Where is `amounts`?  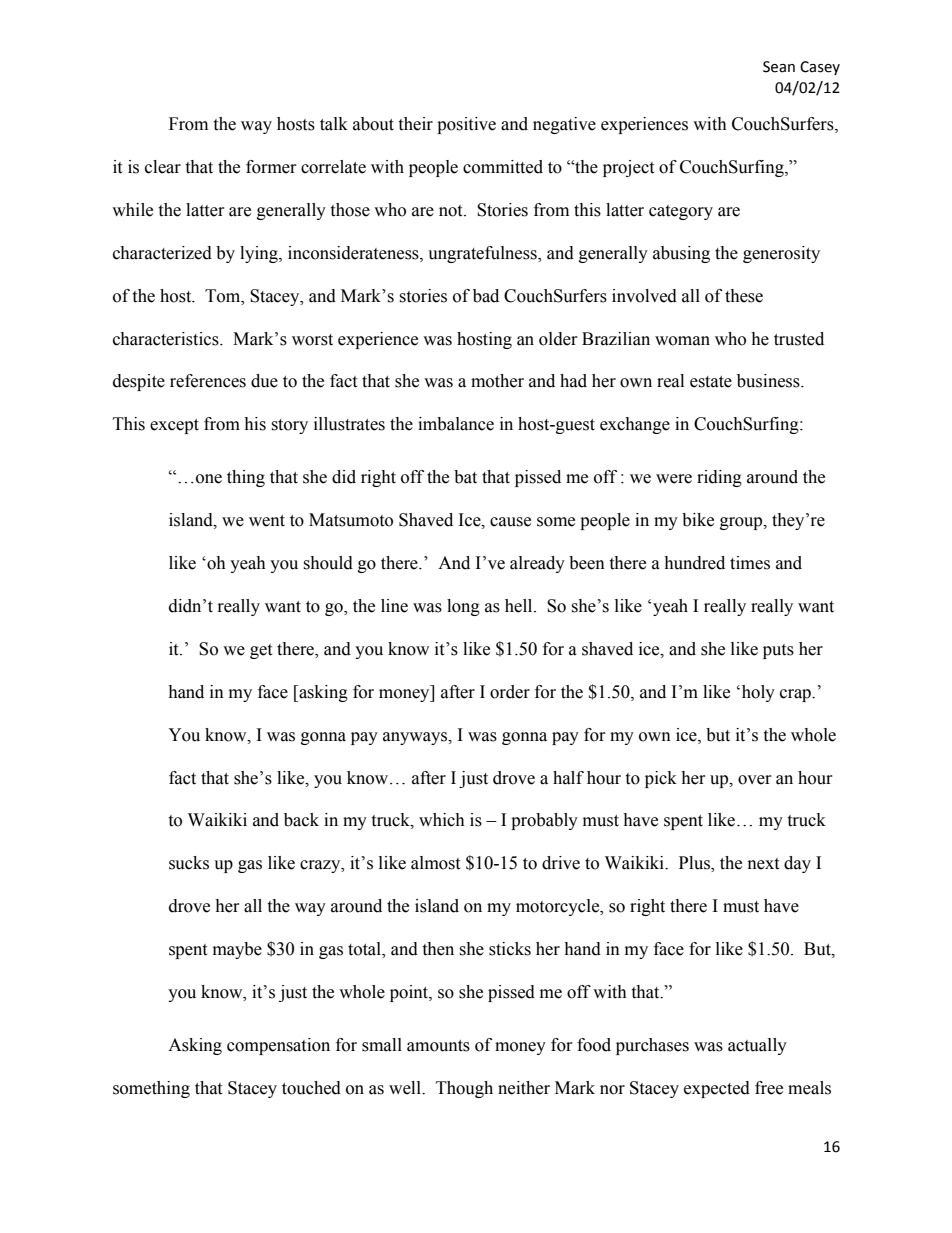 amounts is located at coordinates (438, 1046).
